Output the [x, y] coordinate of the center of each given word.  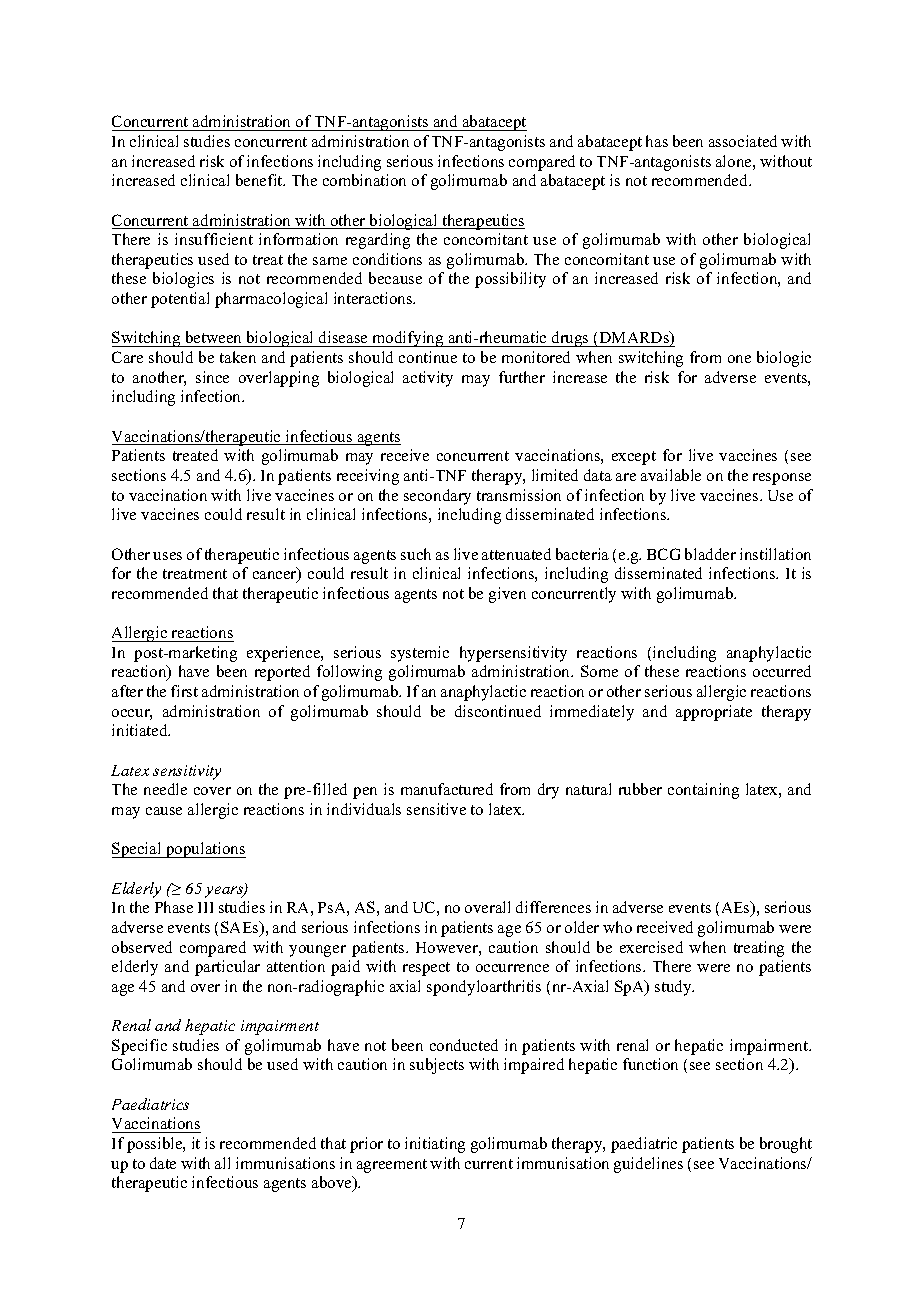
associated [743, 141]
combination [364, 180]
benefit [260, 180]
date [163, 1163]
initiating [435, 1145]
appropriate [714, 713]
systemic [420, 654]
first [184, 691]
